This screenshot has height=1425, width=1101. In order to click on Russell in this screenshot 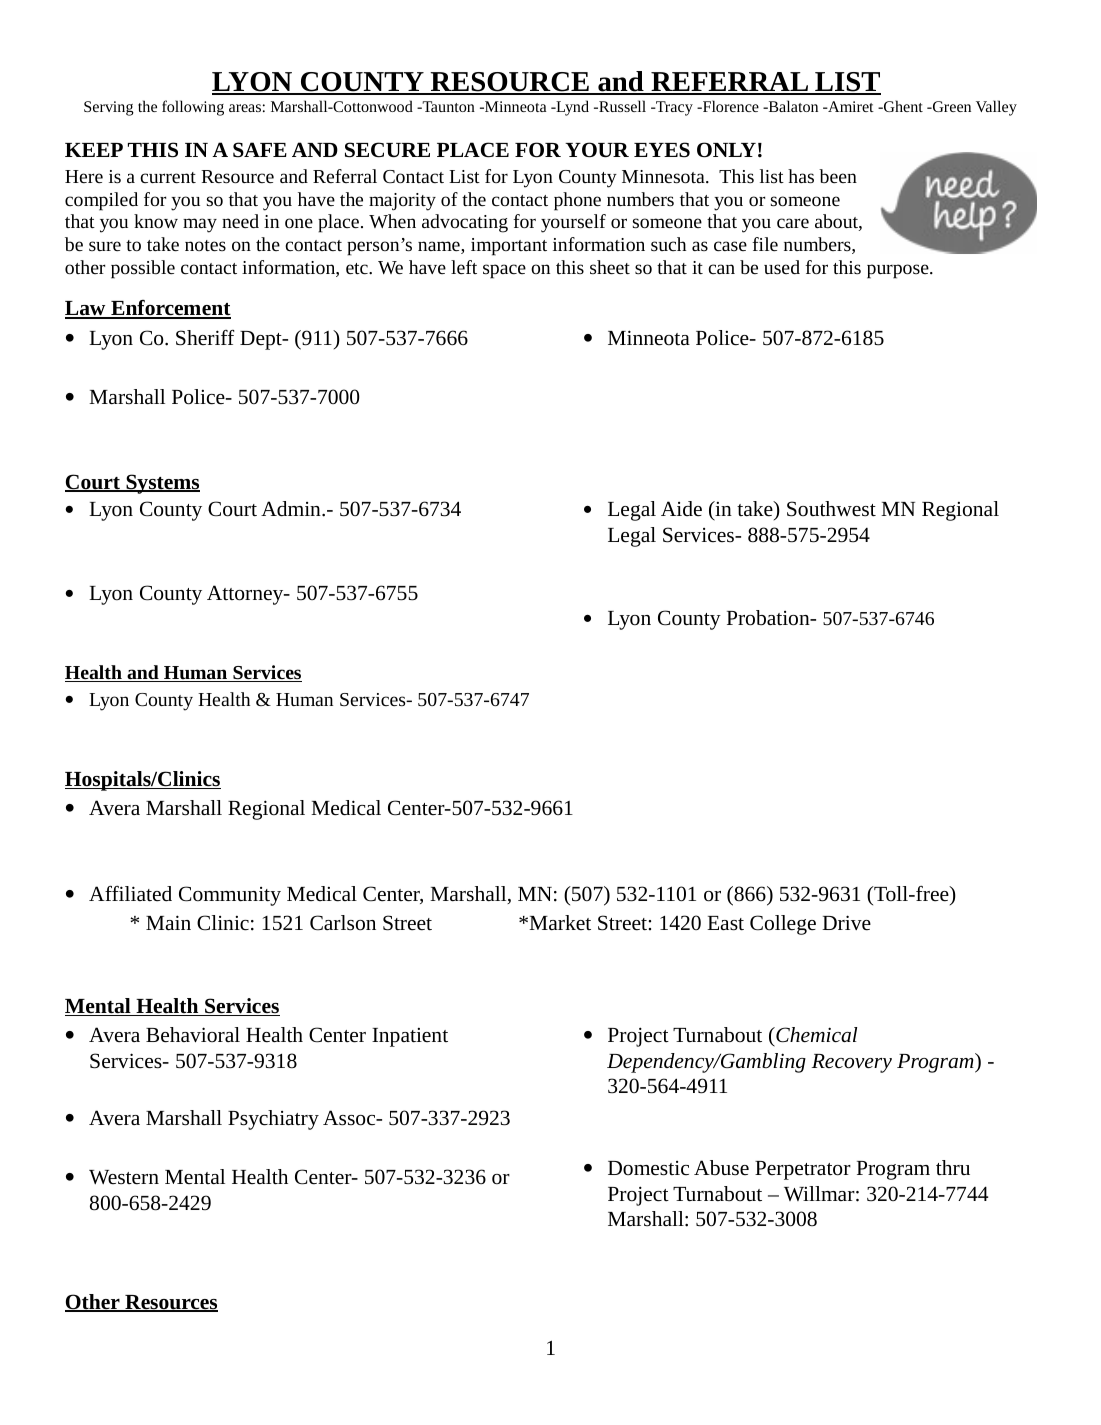, I will do `click(621, 106)`.
